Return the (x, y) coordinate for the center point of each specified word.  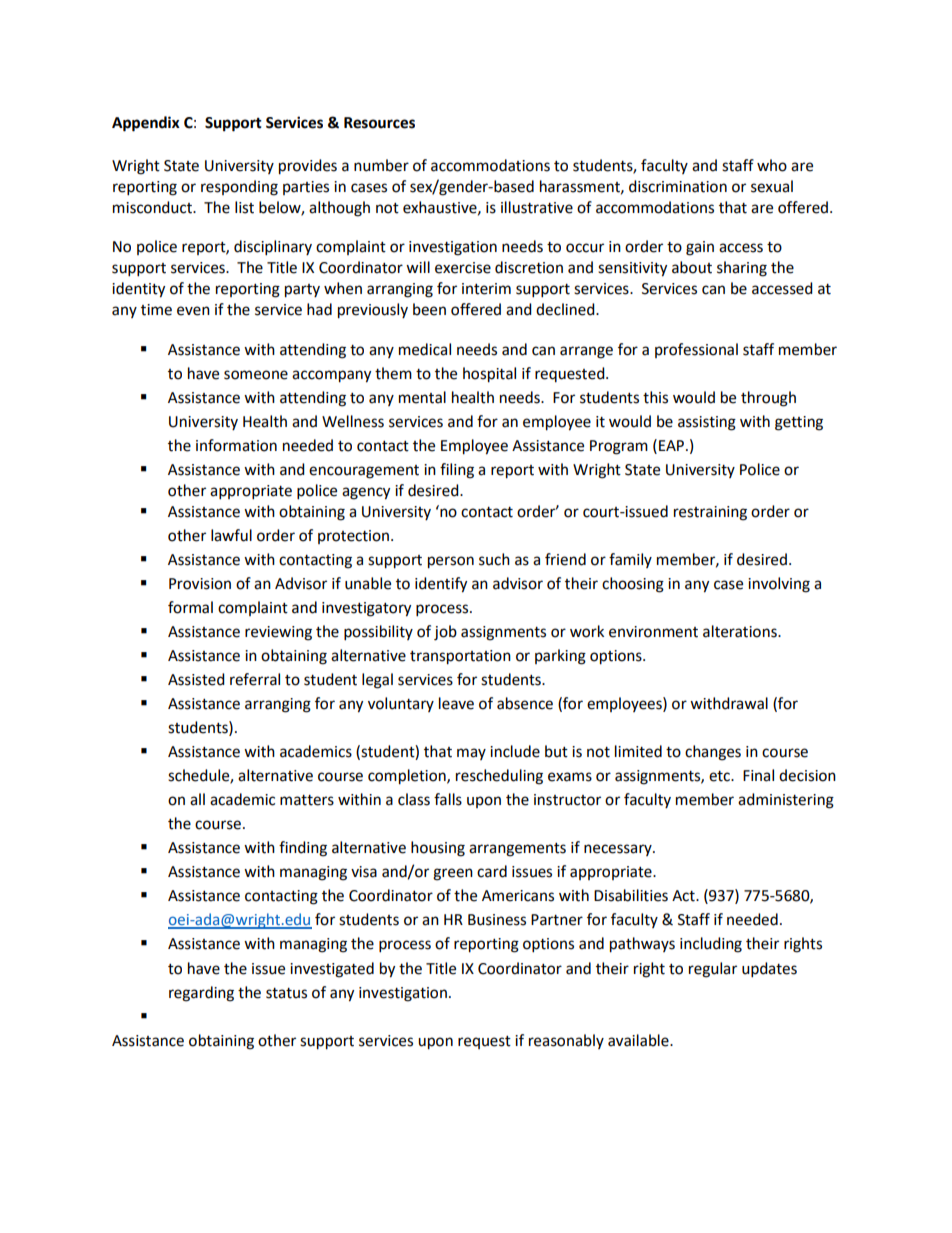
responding (239, 188)
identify (441, 585)
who (772, 165)
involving (779, 585)
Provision (200, 584)
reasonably (566, 1041)
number (381, 165)
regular (713, 970)
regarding (201, 994)
